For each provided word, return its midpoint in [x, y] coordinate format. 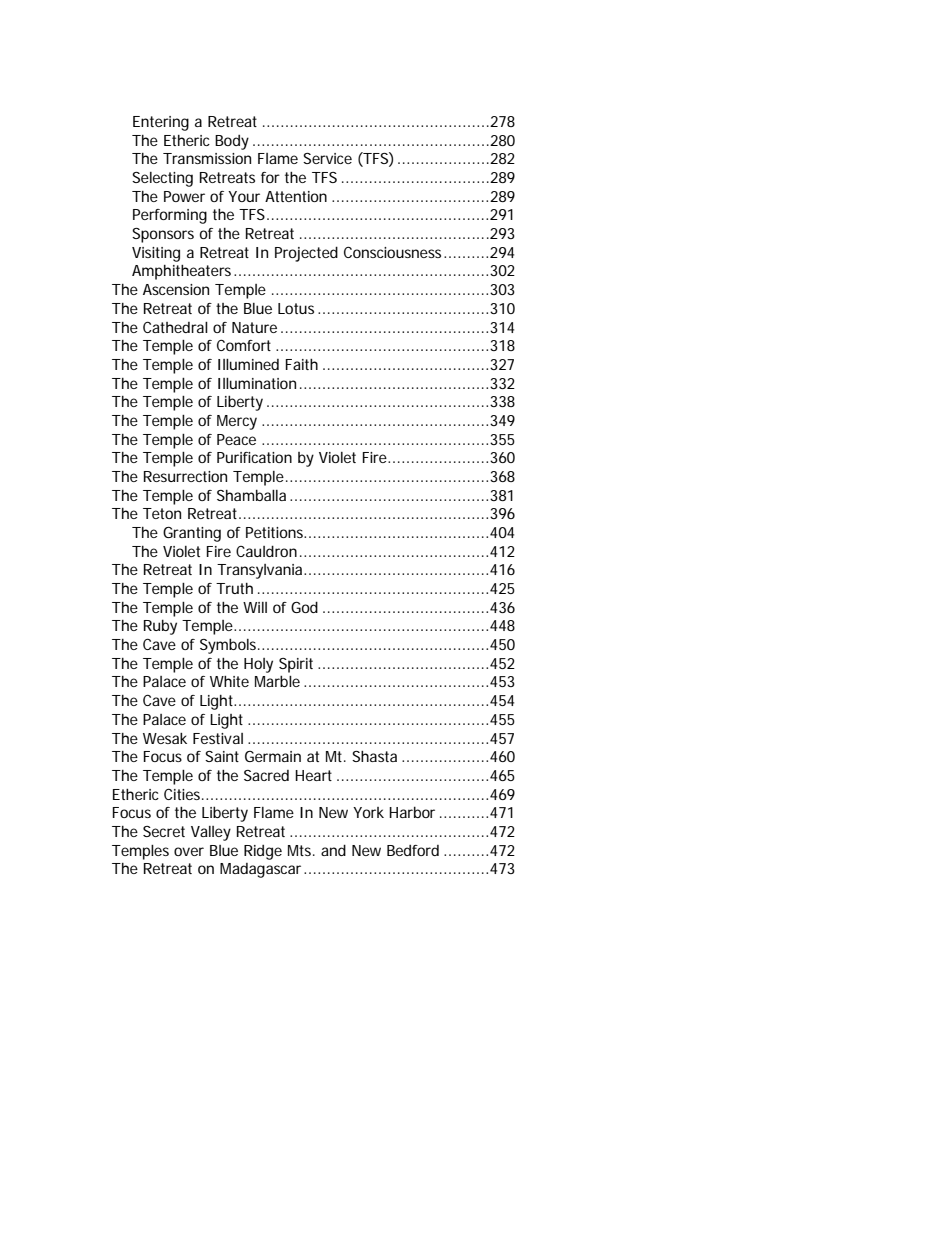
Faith [302, 364]
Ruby [160, 627]
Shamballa [251, 495]
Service [327, 158]
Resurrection [185, 476]
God [304, 607]
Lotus [296, 308]
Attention [296, 196]
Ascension [176, 289]
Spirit [296, 665]
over [189, 851]
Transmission [207, 158]
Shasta [374, 756]
